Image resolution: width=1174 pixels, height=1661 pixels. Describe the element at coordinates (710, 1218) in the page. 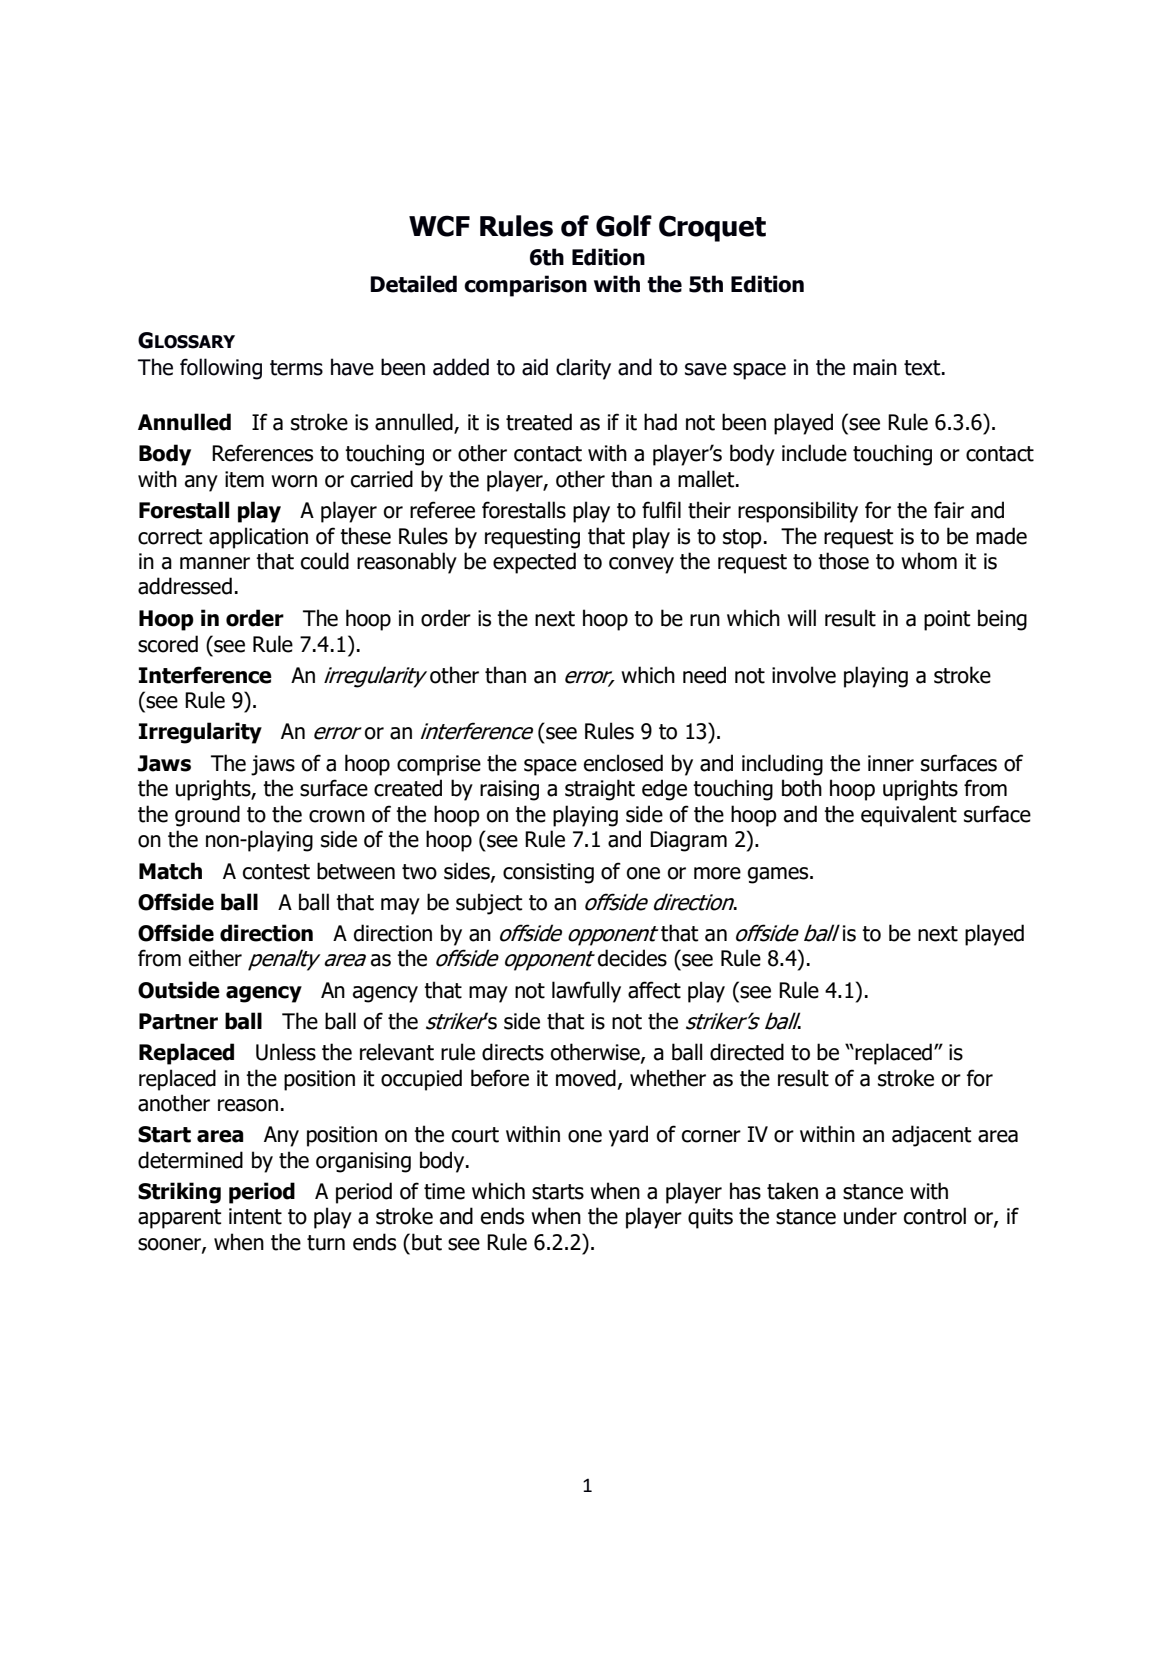

I see `quits` at that location.
